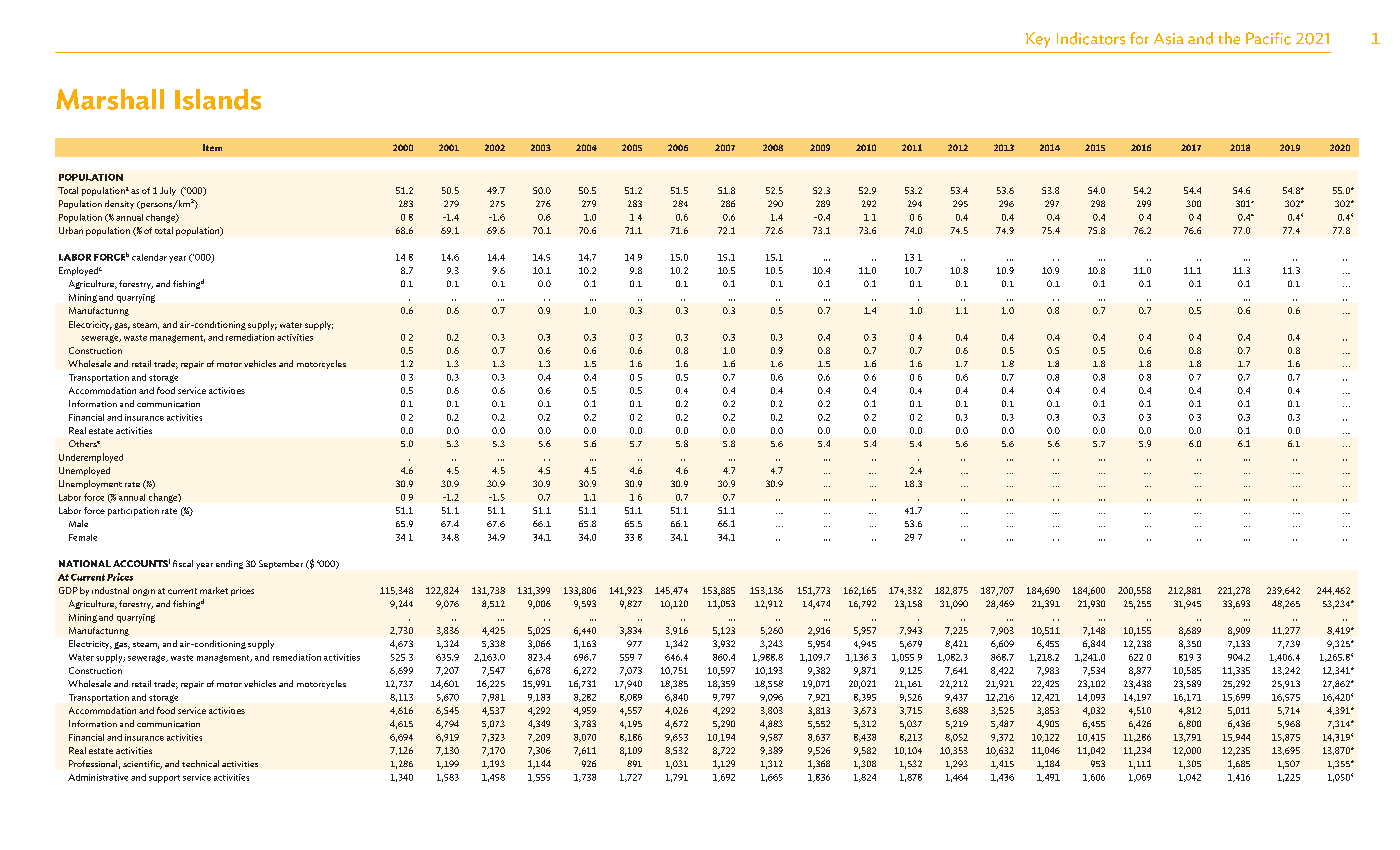  Describe the element at coordinates (1091, 38) in the screenshot. I see `Indicators` at that location.
